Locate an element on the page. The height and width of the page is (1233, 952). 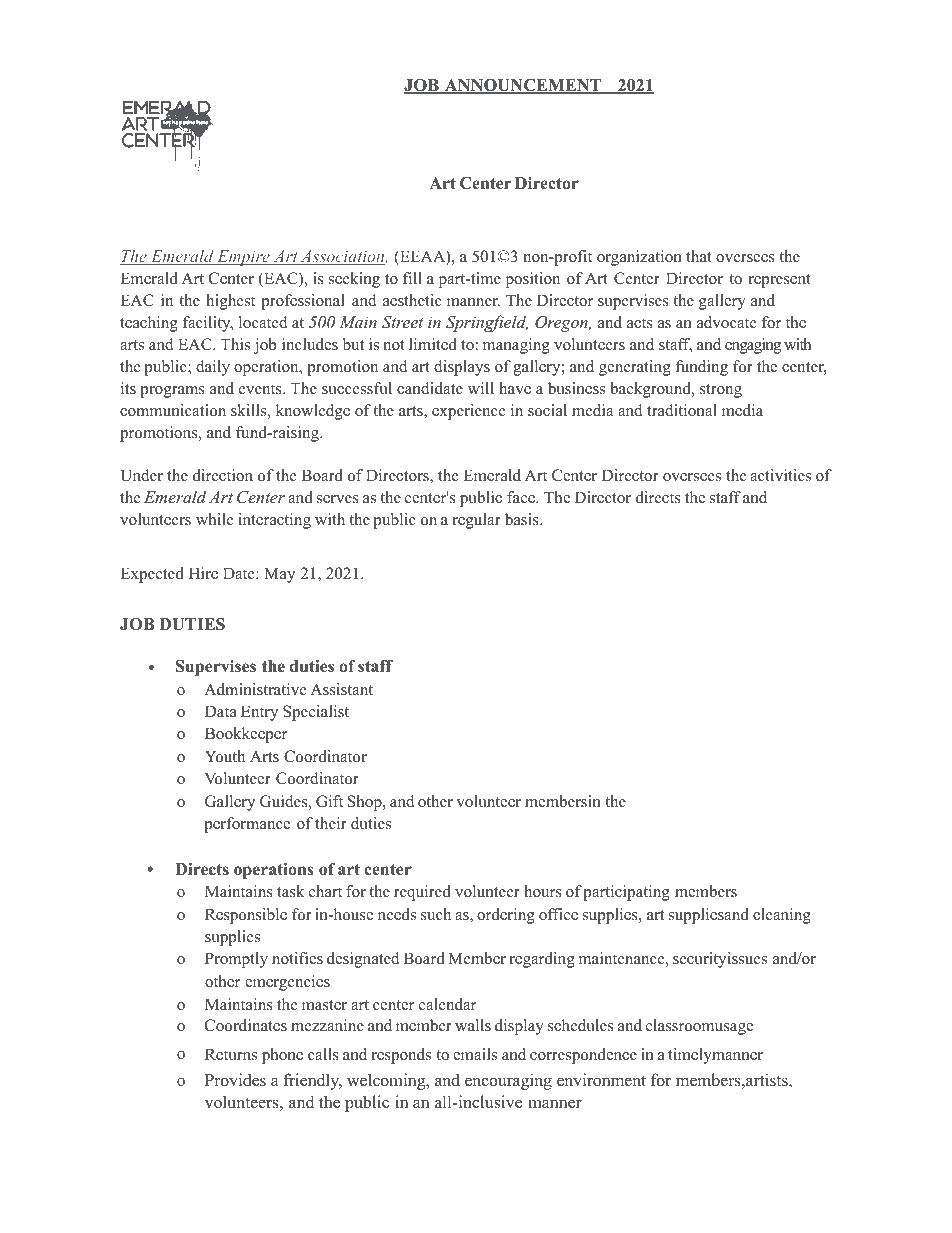
advocate is located at coordinates (727, 322).
